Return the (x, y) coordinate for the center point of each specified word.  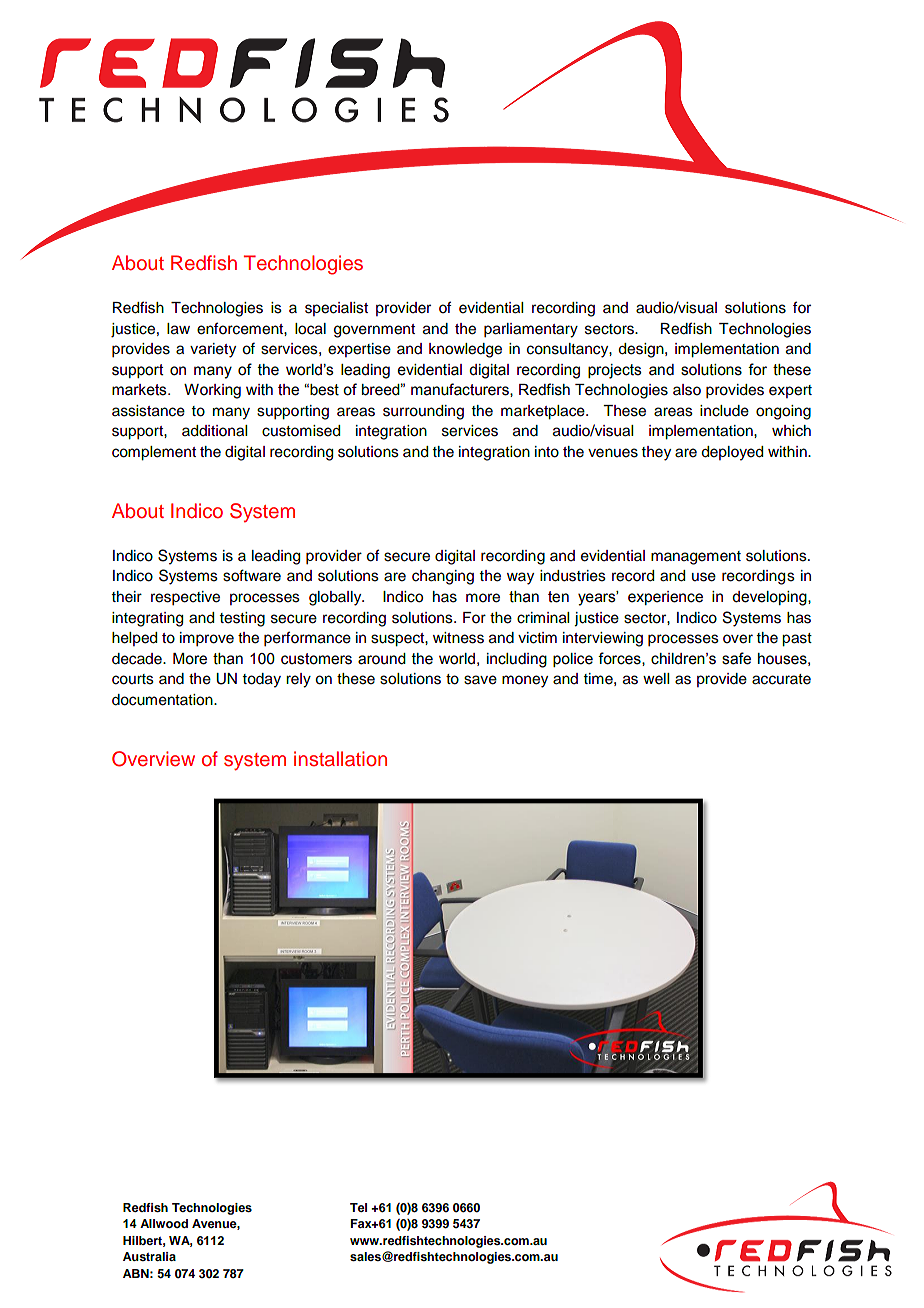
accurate (781, 679)
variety (213, 350)
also (687, 390)
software (252, 575)
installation (340, 759)
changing (443, 577)
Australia (149, 1256)
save (480, 680)
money (525, 681)
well (656, 679)
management (696, 558)
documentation (163, 700)
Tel (358, 1207)
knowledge (465, 350)
